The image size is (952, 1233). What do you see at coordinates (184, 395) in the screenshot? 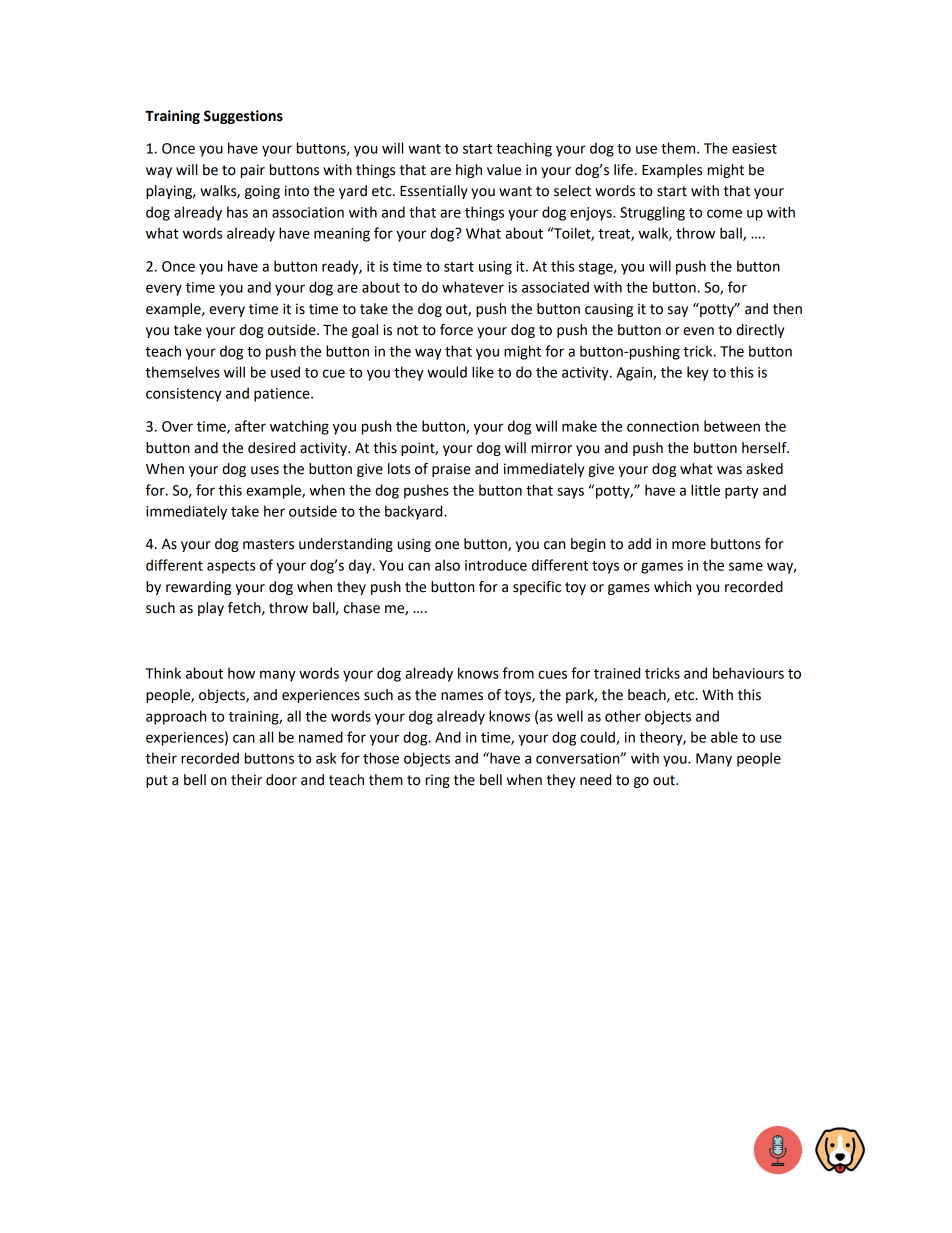
I see `consistency` at bounding box center [184, 395].
